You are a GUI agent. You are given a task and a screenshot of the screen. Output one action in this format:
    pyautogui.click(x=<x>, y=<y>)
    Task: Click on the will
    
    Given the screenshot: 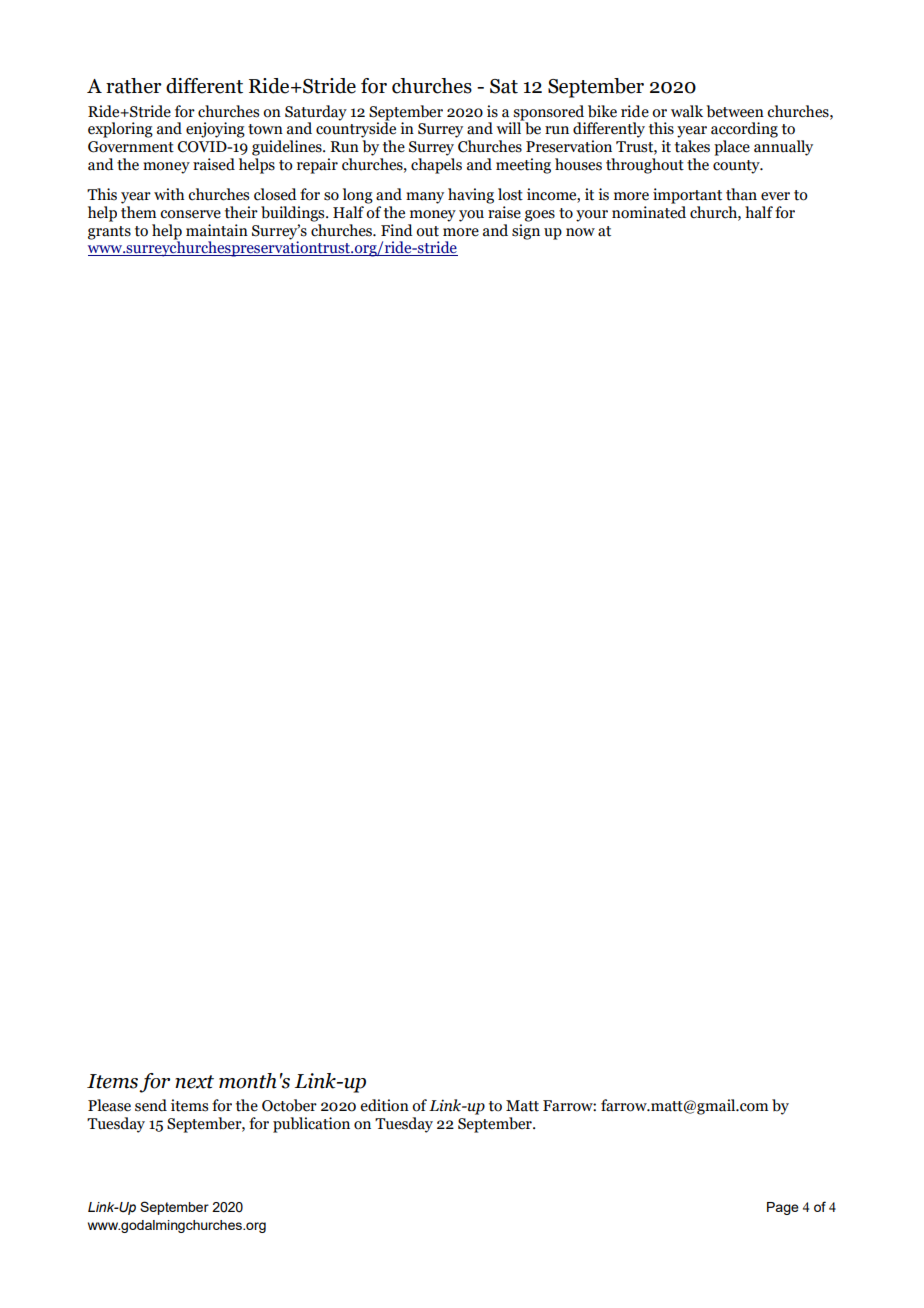 What is the action you would take?
    pyautogui.click(x=510, y=127)
